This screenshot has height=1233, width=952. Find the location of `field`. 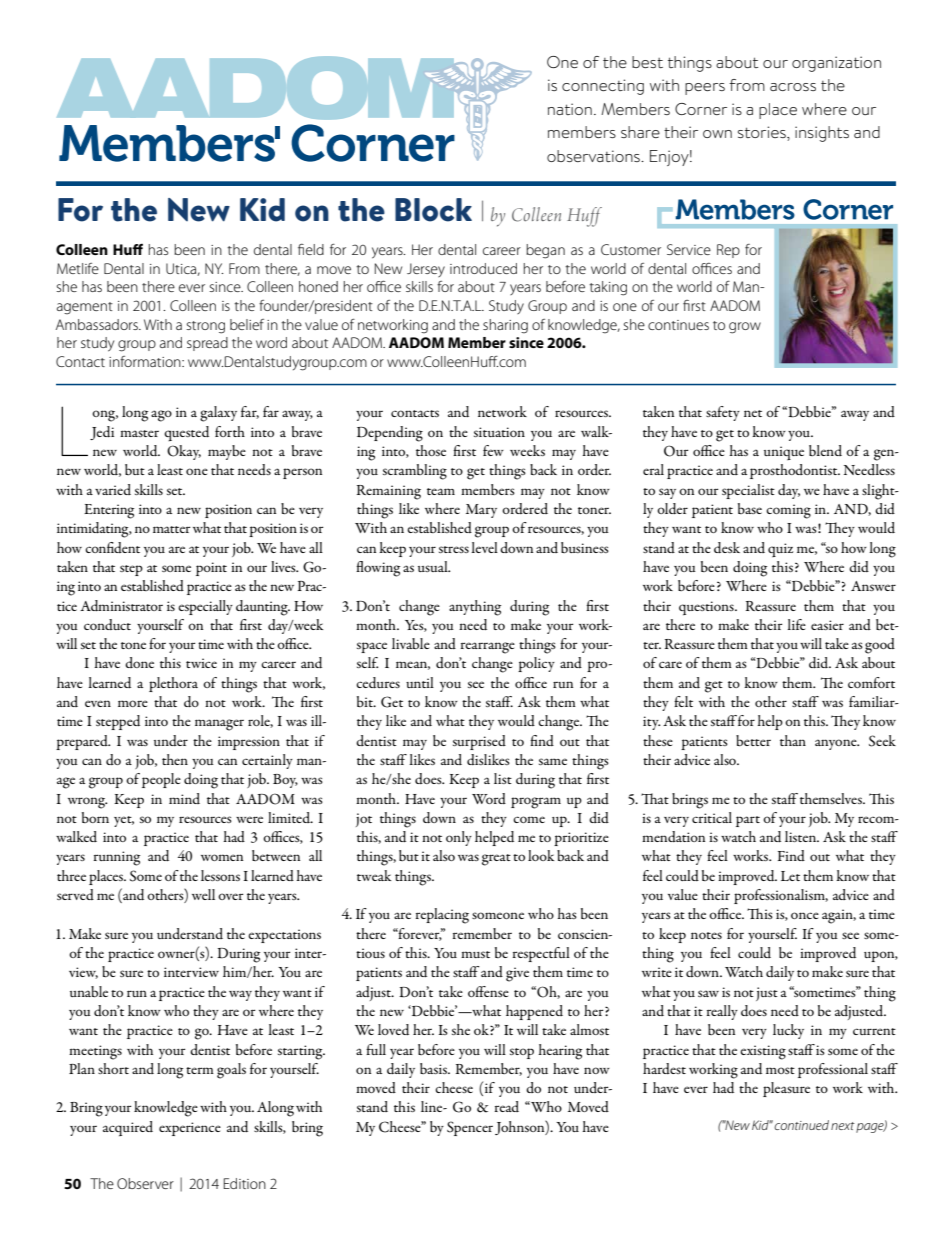

field is located at coordinates (311, 249).
